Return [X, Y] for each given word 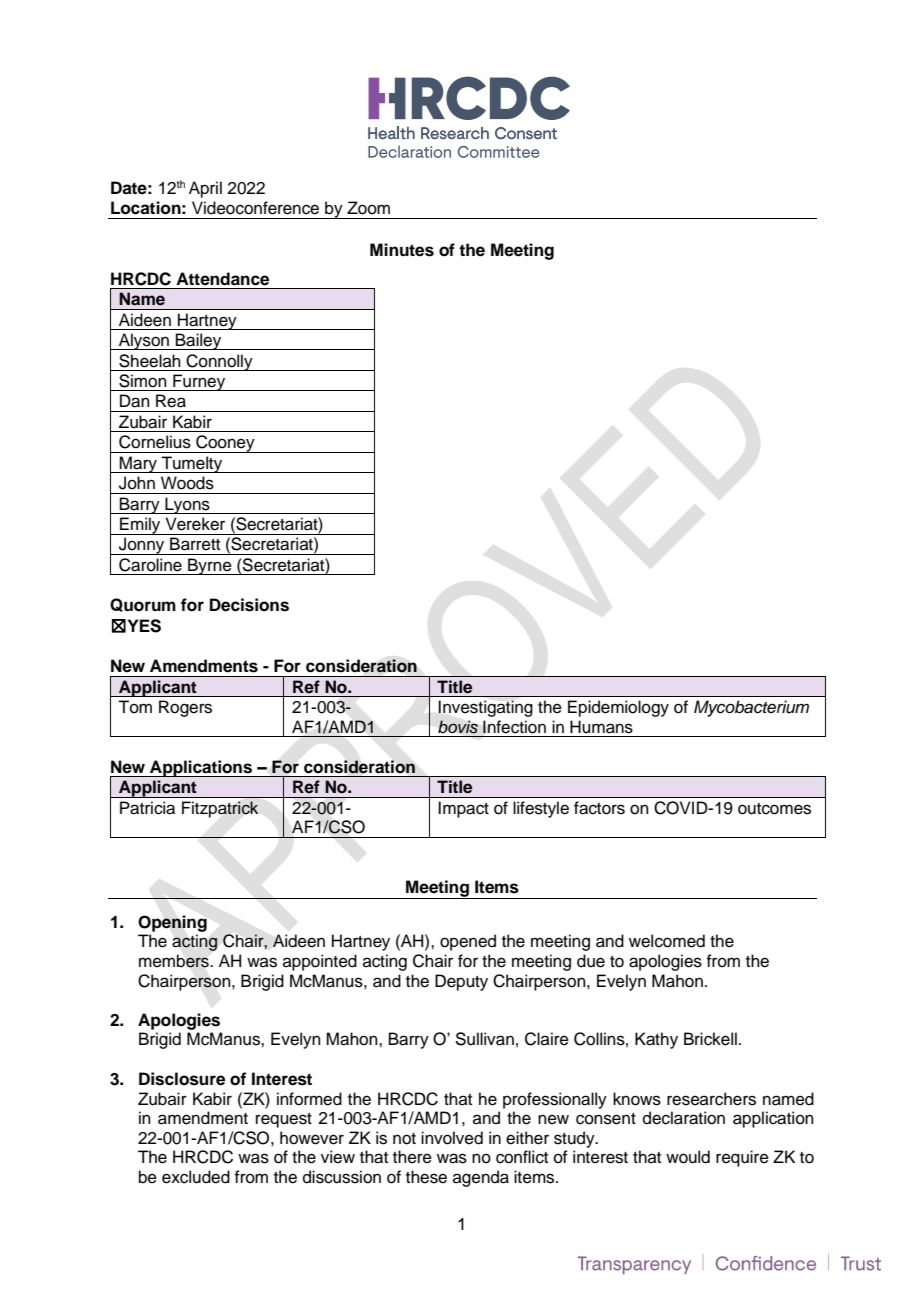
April [205, 189]
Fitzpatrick [220, 809]
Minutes [402, 250]
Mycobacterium [751, 708]
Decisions [249, 605]
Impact [463, 809]
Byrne [210, 566]
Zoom [368, 208]
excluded [196, 1177]
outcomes [774, 809]
